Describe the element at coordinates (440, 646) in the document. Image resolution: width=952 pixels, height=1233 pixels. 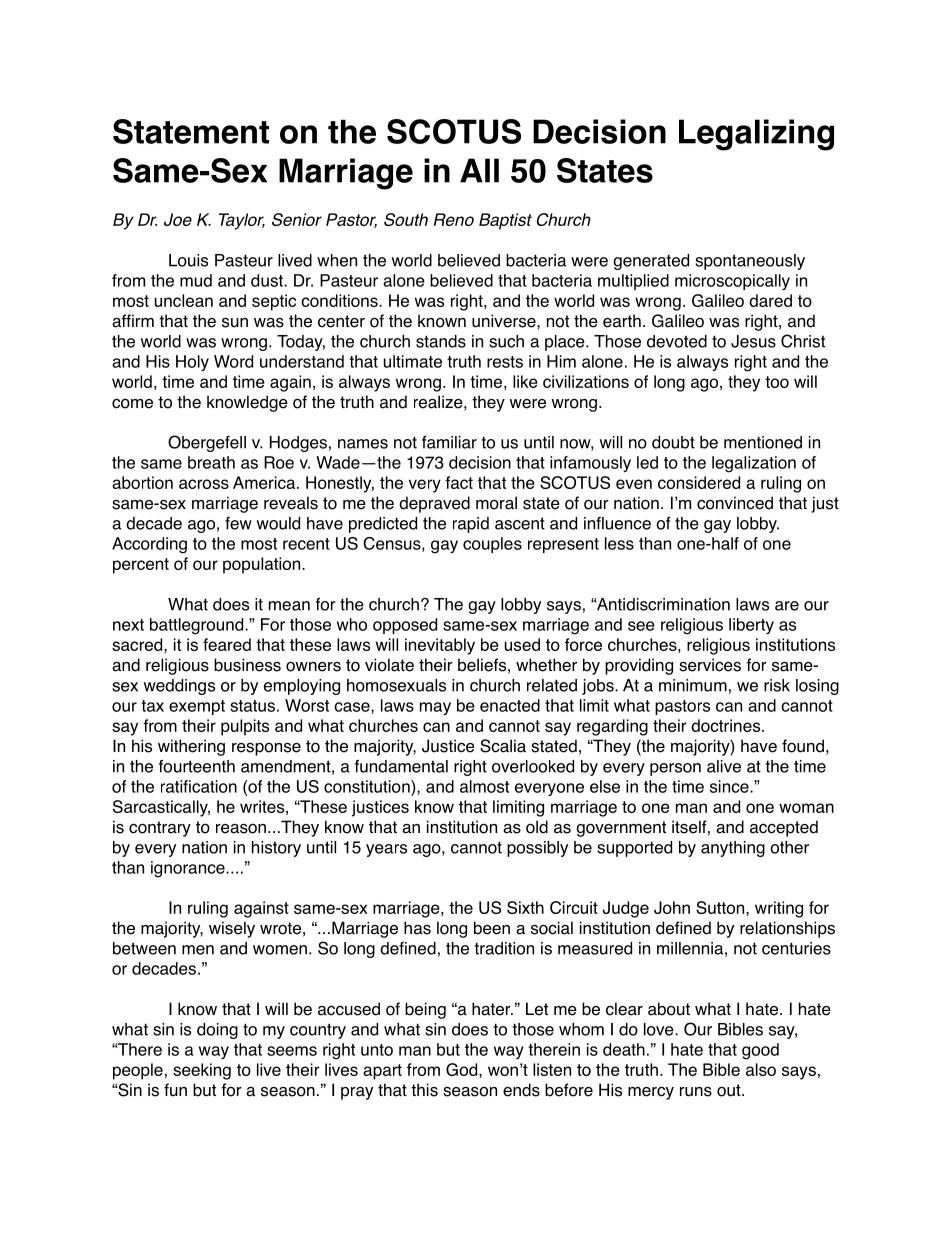
I see `inevitably` at that location.
